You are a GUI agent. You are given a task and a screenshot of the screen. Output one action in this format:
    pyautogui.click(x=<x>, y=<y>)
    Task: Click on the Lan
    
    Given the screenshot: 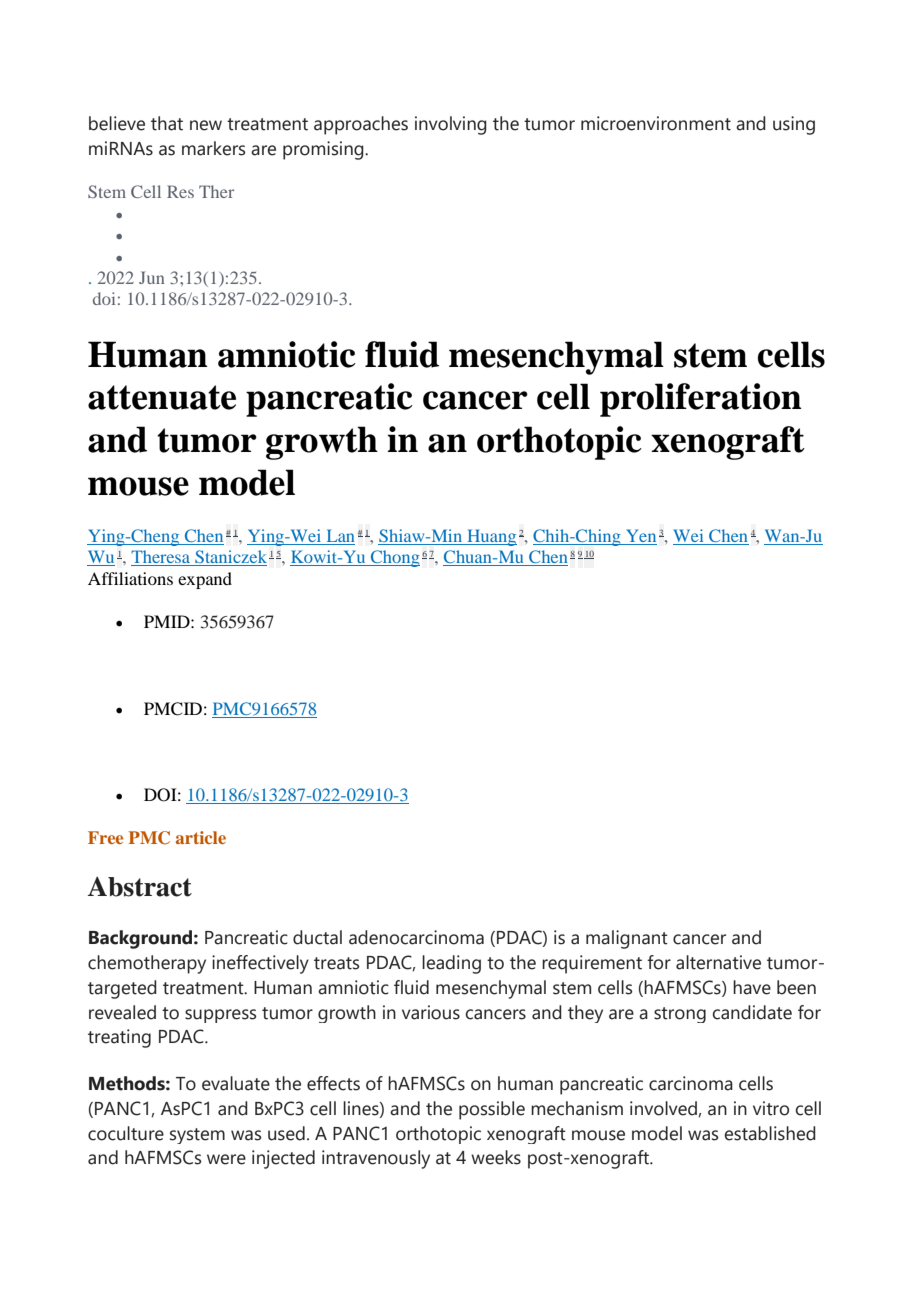 What is the action you would take?
    pyautogui.click(x=341, y=535)
